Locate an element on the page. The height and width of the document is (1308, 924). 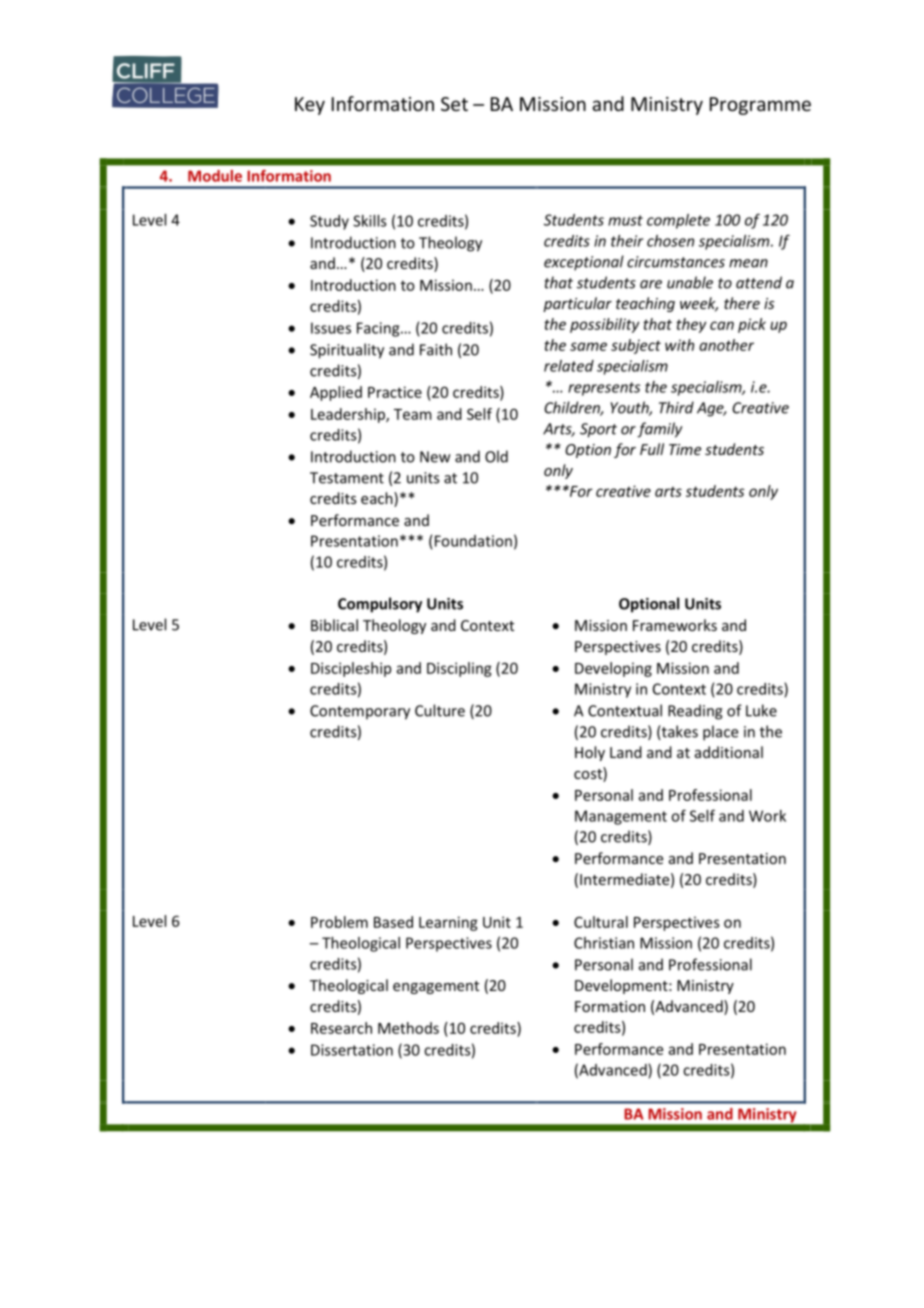
Culture is located at coordinates (440, 710).
